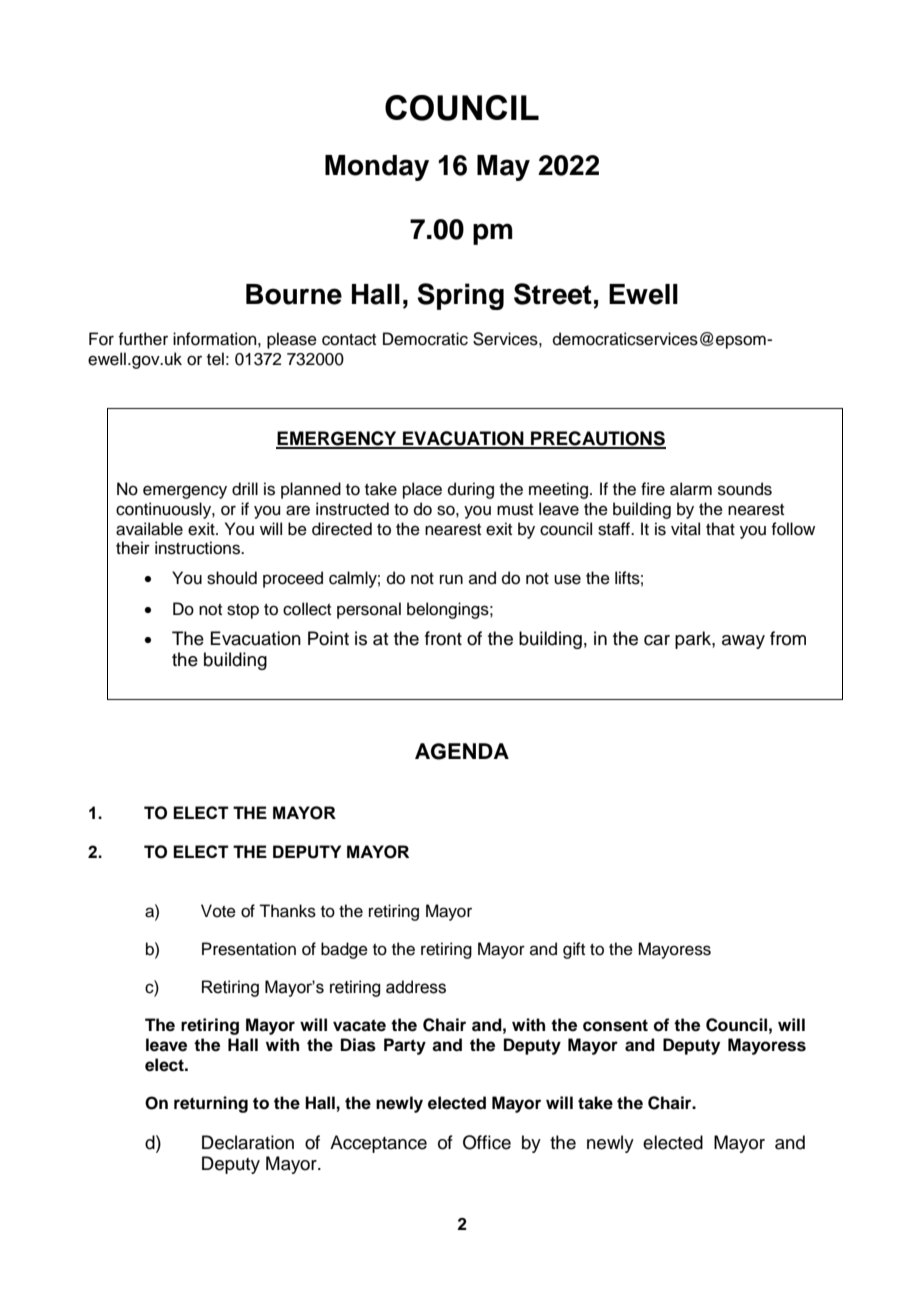  Describe the element at coordinates (487, 1142) in the screenshot. I see `Office` at that location.
